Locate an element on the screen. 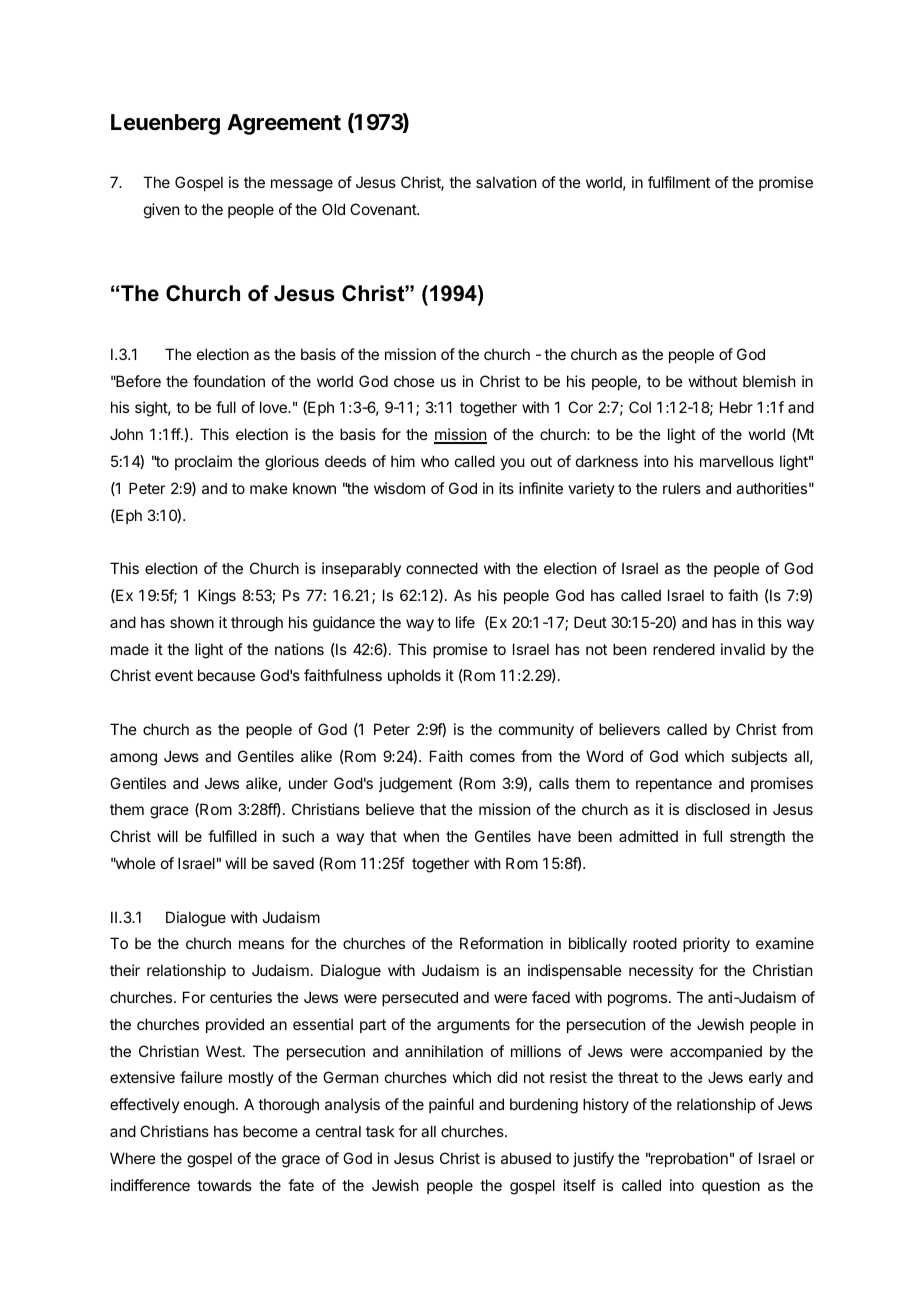 The image size is (924, 1308). fulfilment is located at coordinates (679, 182).
